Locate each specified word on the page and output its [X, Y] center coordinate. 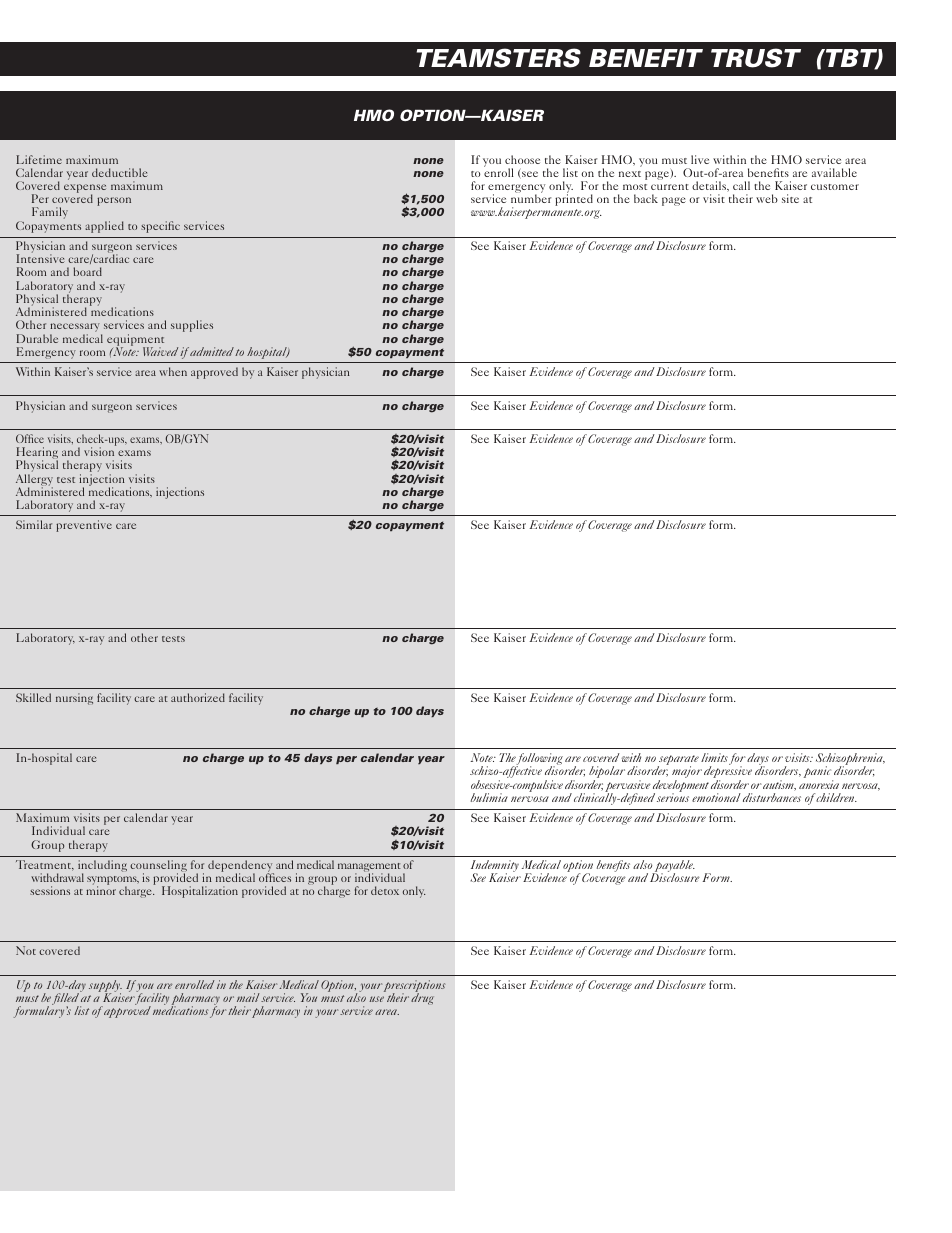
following [539, 760]
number [531, 198]
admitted [212, 351]
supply [105, 987]
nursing [74, 699]
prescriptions [414, 987]
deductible [119, 172]
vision [99, 451]
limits [714, 757]
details [710, 186]
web [767, 198]
